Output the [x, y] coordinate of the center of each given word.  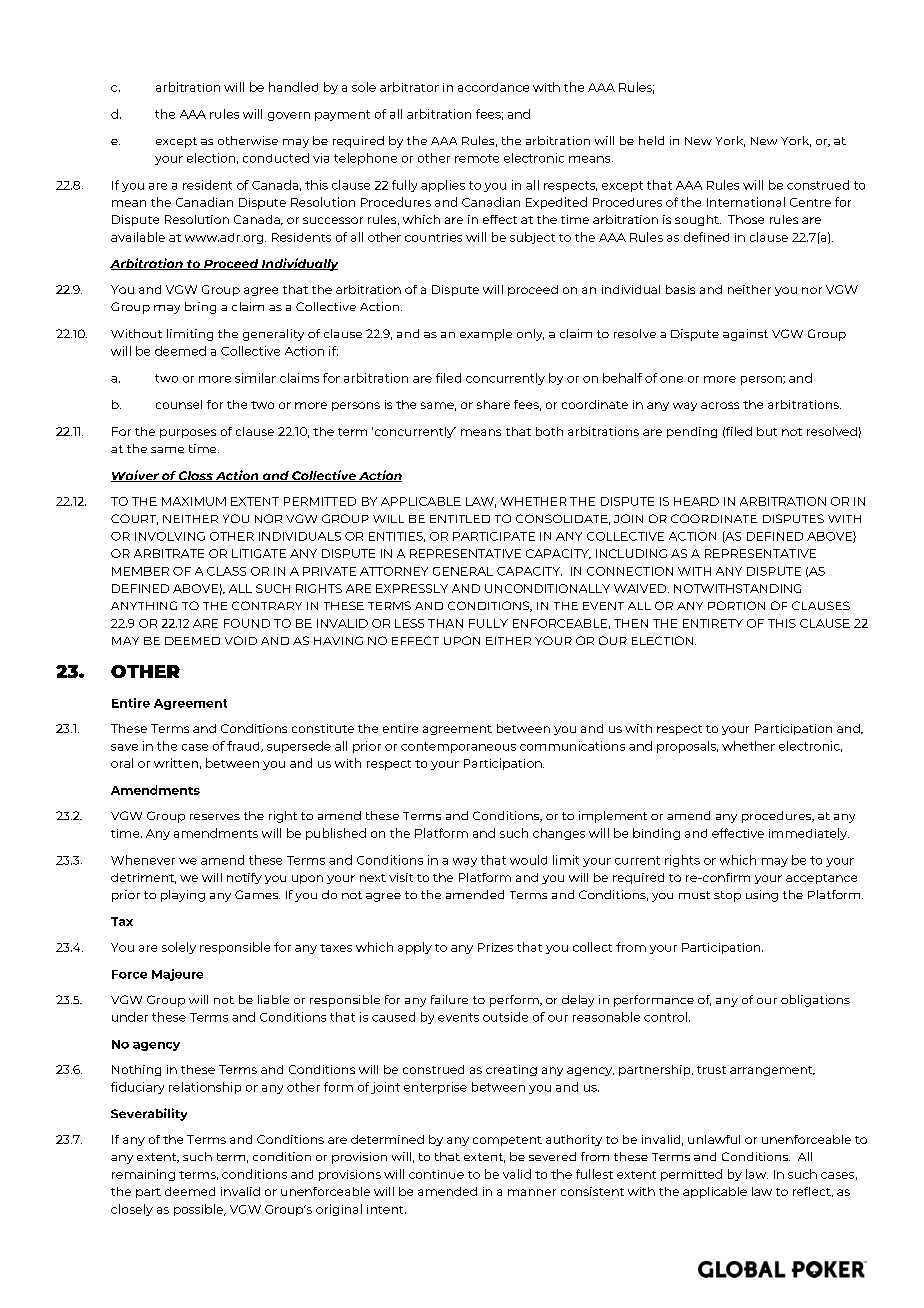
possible [199, 1210]
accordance [493, 87]
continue [436, 1174]
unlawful [714, 1139]
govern [289, 116]
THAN [445, 623]
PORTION [736, 605]
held [651, 140]
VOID [241, 640]
